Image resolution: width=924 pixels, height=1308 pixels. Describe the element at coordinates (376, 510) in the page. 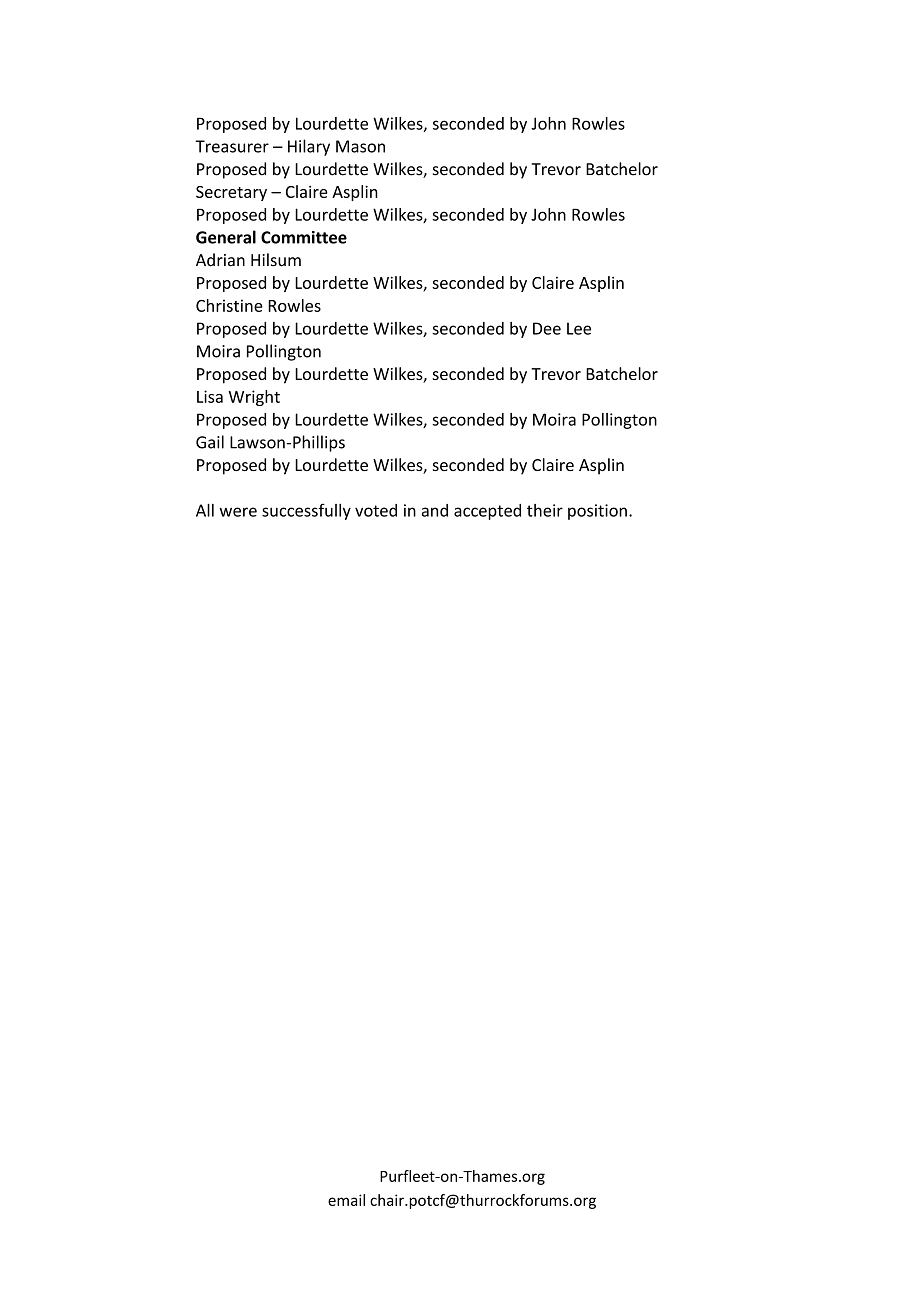

I see `voted` at that location.
